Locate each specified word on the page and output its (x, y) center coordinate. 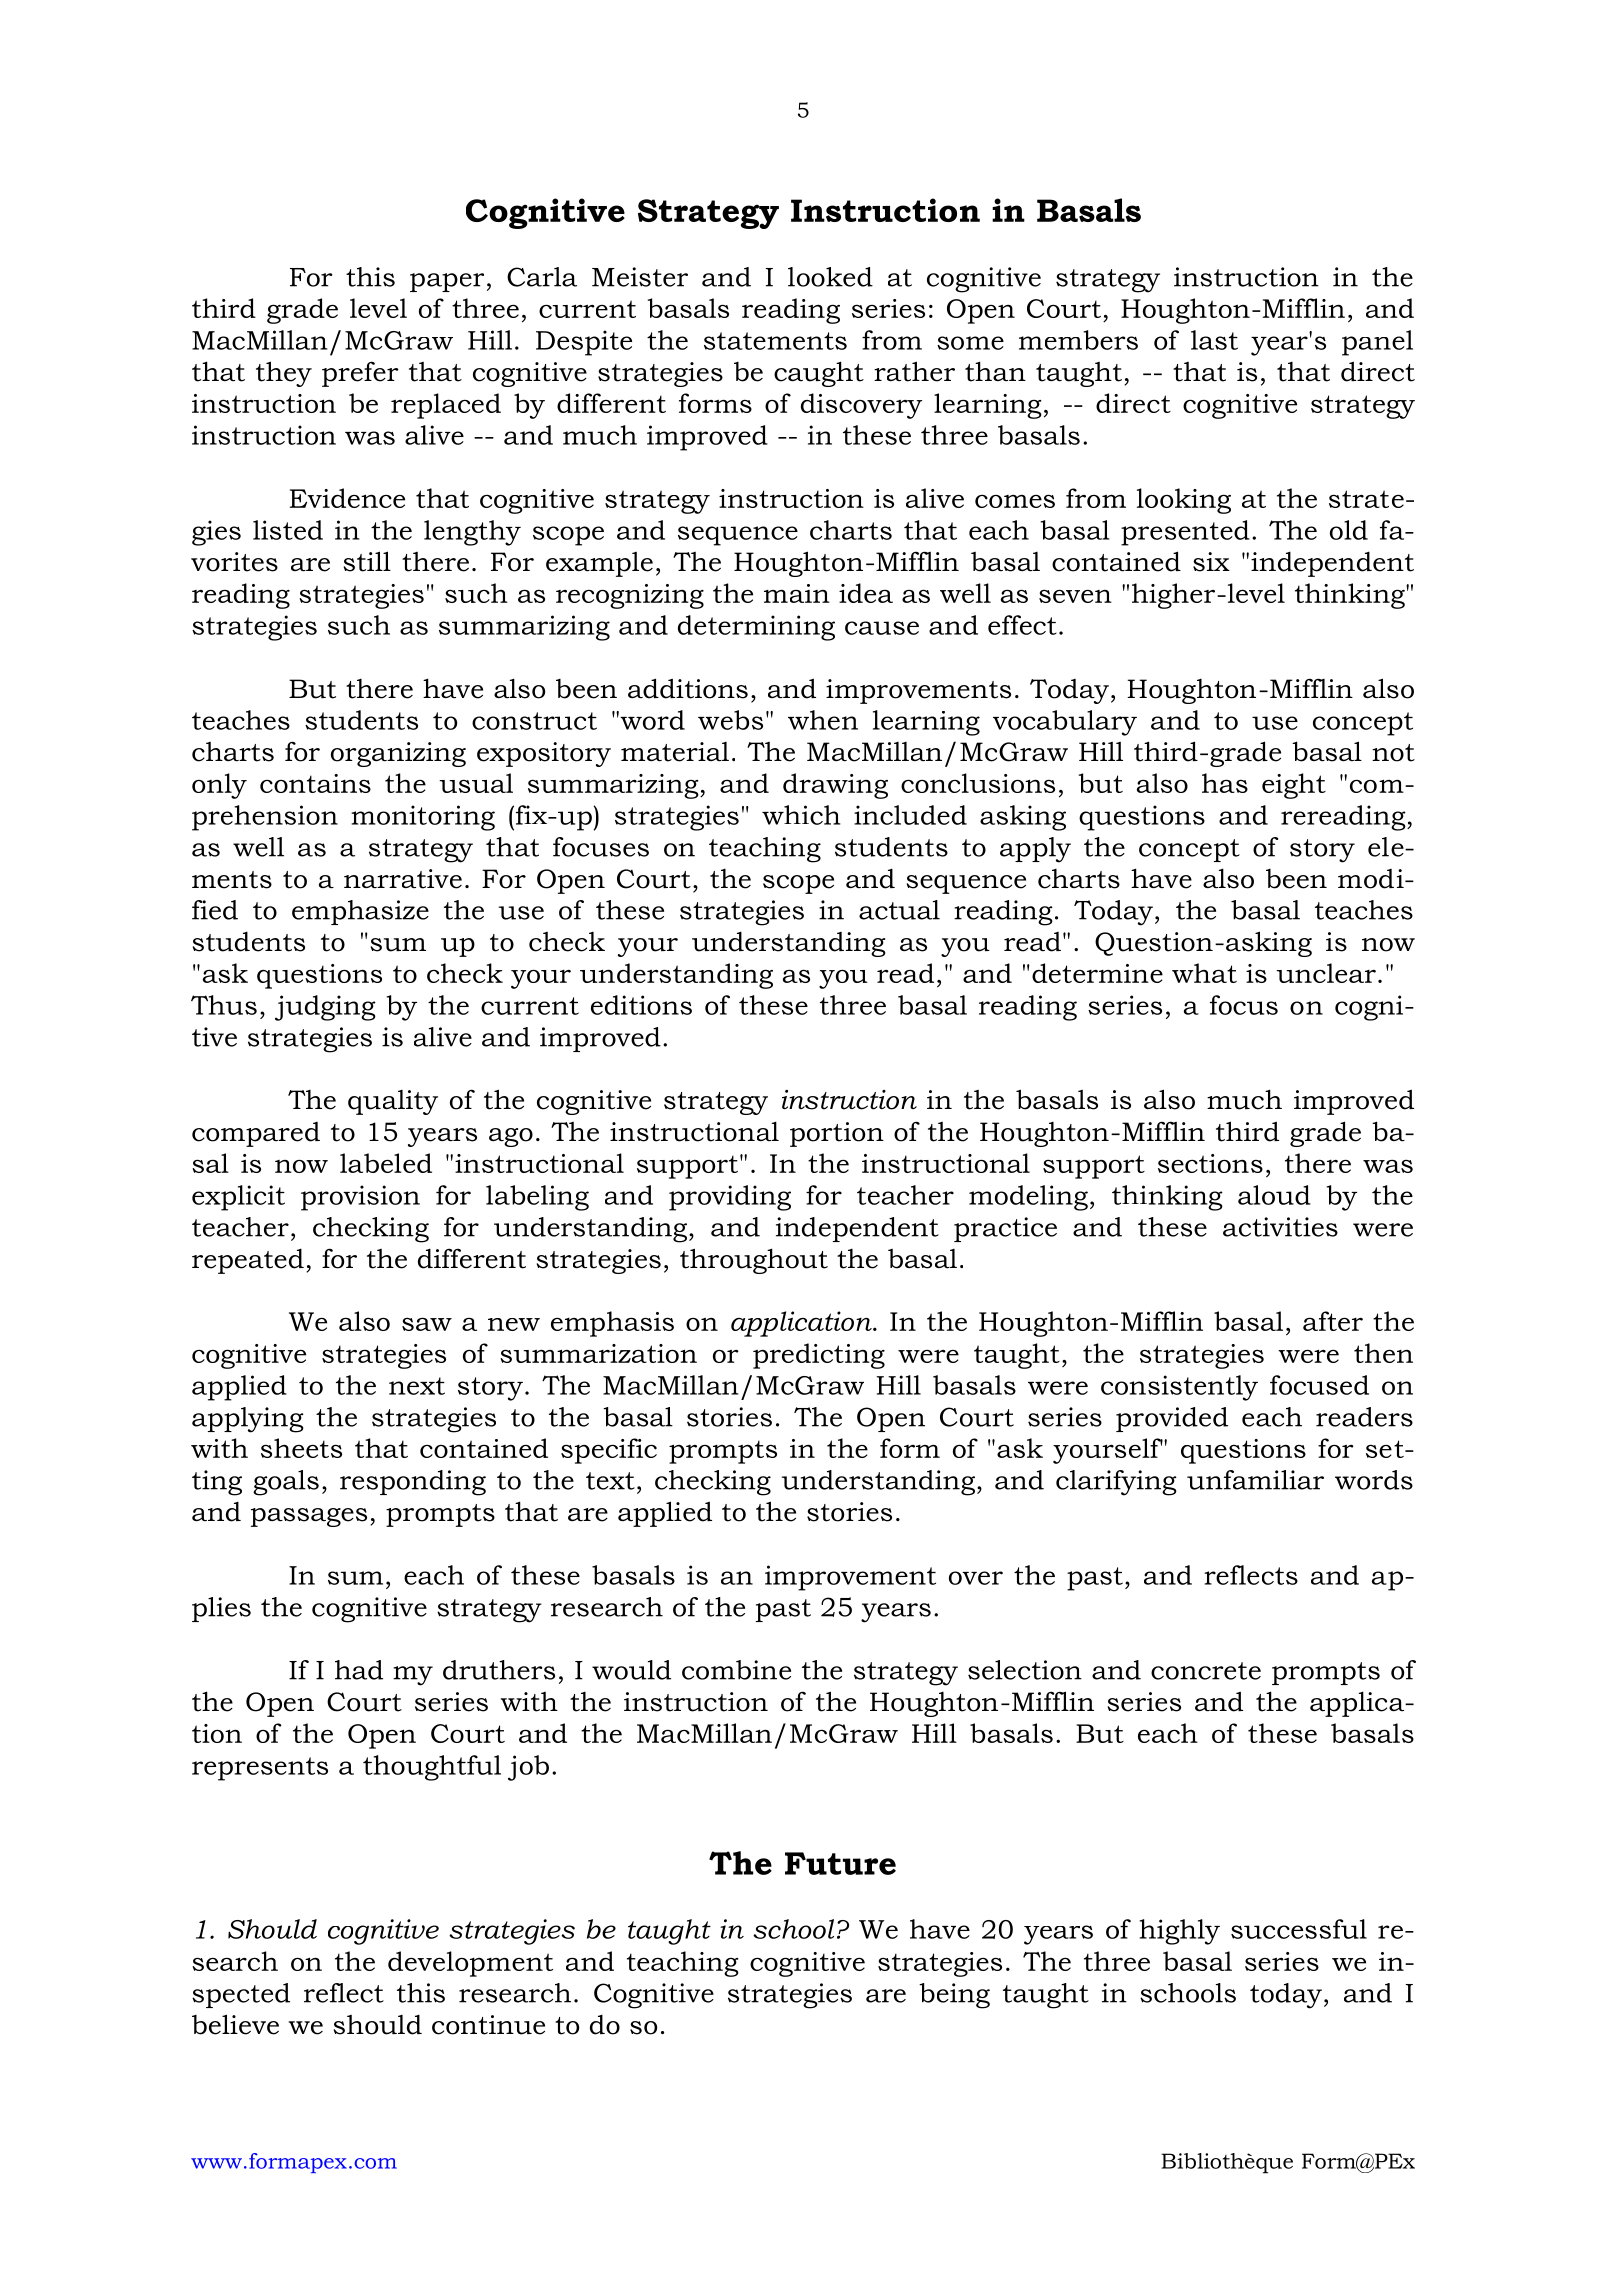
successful (1299, 1929)
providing (730, 1198)
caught (819, 374)
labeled (386, 1163)
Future (840, 1863)
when (823, 720)
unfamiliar (1255, 1480)
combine (736, 1670)
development (470, 1964)
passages (309, 1517)
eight (1294, 786)
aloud (1274, 1195)
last (1214, 340)
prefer (360, 374)
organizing (398, 754)
